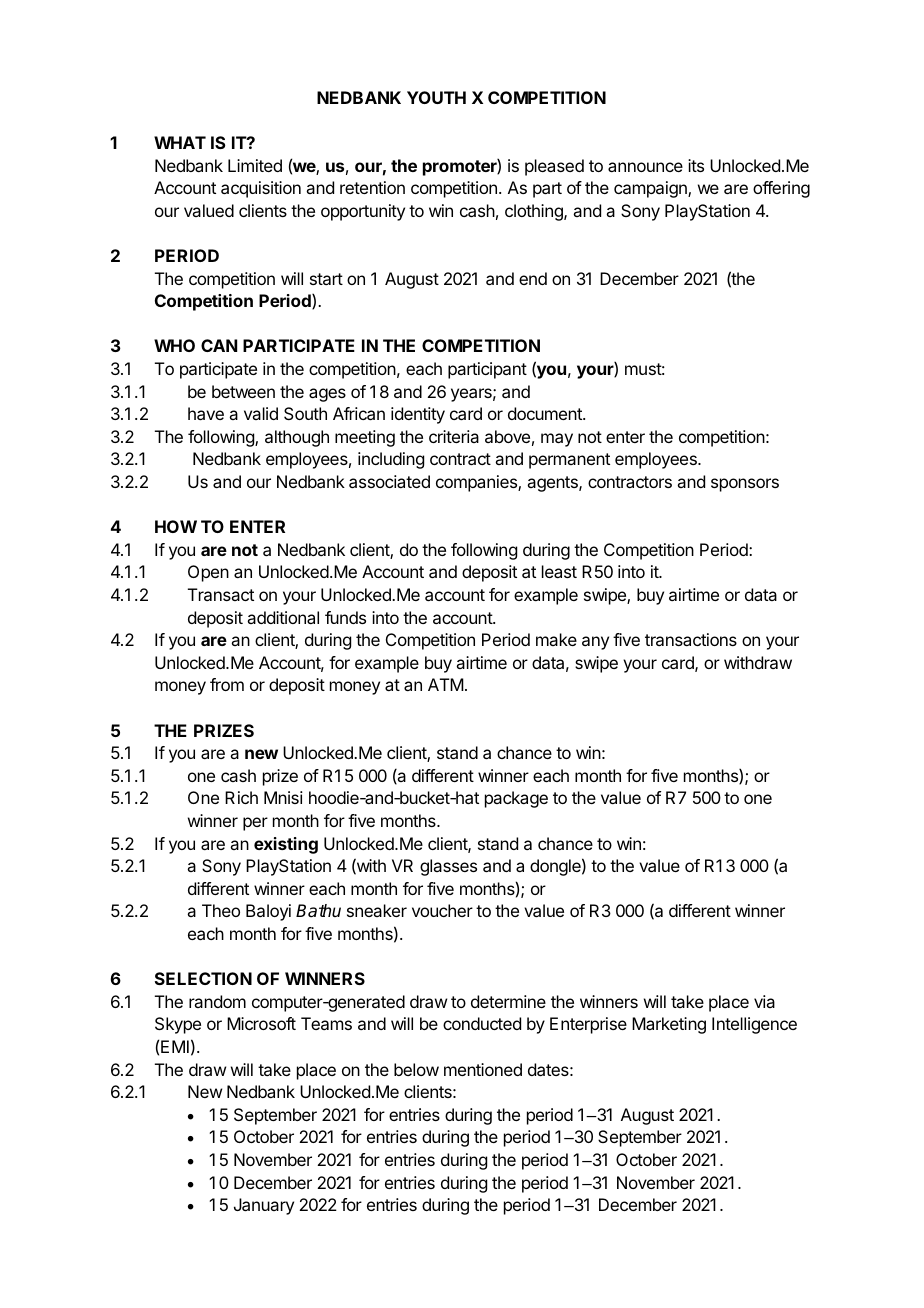 Image resolution: width=924 pixels, height=1308 pixels. Describe the element at coordinates (696, 165) in the image. I see `its` at that location.
